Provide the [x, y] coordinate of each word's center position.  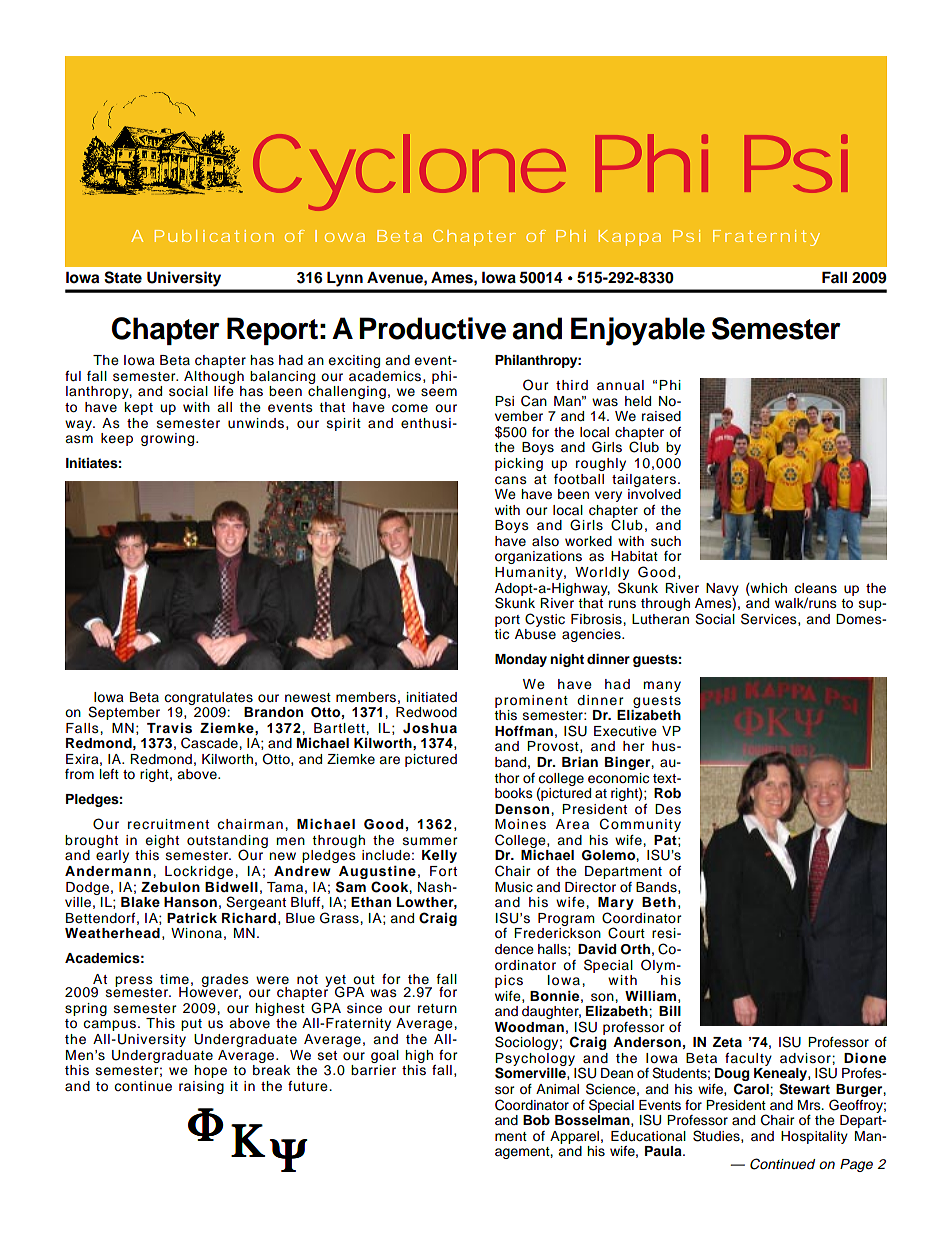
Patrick [192, 918]
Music [514, 887]
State [123, 277]
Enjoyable [638, 331]
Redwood [426, 712]
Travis [169, 728]
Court [626, 933]
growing [167, 439]
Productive [432, 328]
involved [654, 494]
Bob [536, 1120]
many [662, 686]
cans [511, 480]
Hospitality [814, 1137]
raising [201, 1087]
